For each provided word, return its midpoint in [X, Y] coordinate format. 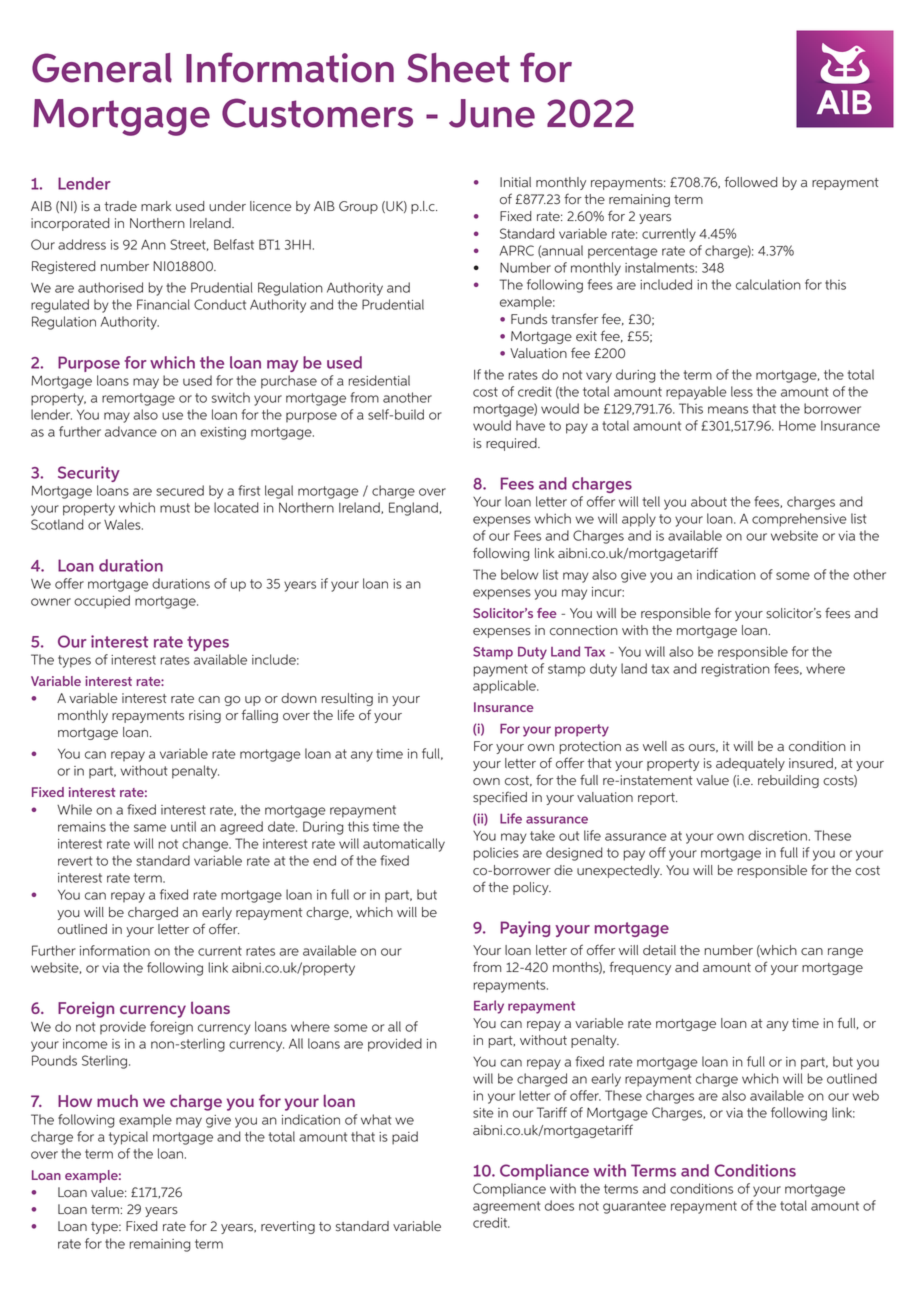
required [512, 444]
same [150, 828]
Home [797, 426]
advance [131, 431]
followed [751, 182]
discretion [777, 835]
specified [500, 798]
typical [128, 1138]
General [102, 68]
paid [405, 1138]
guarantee [634, 1207]
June [492, 113]
